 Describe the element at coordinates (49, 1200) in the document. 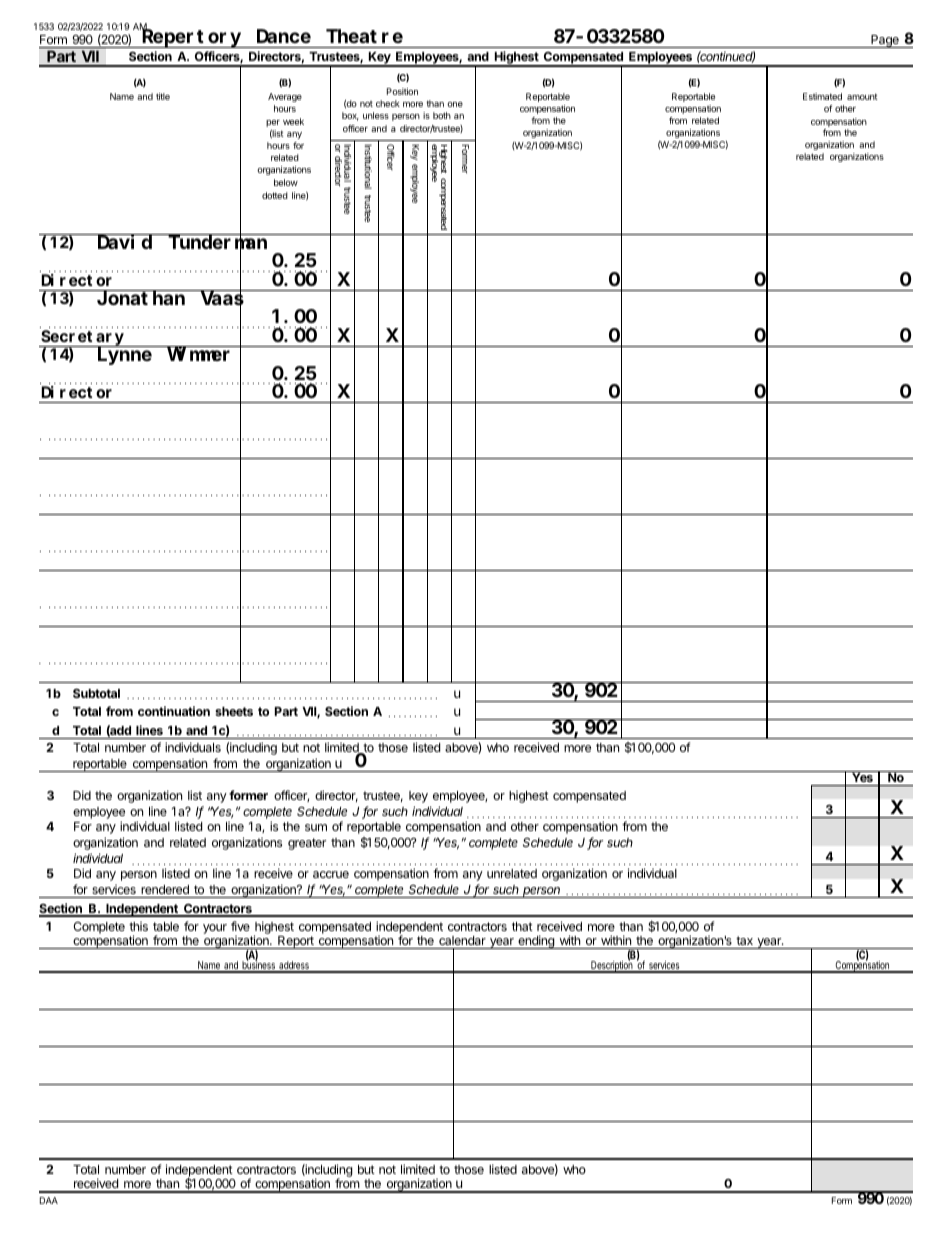

I see `DAA` at that location.
